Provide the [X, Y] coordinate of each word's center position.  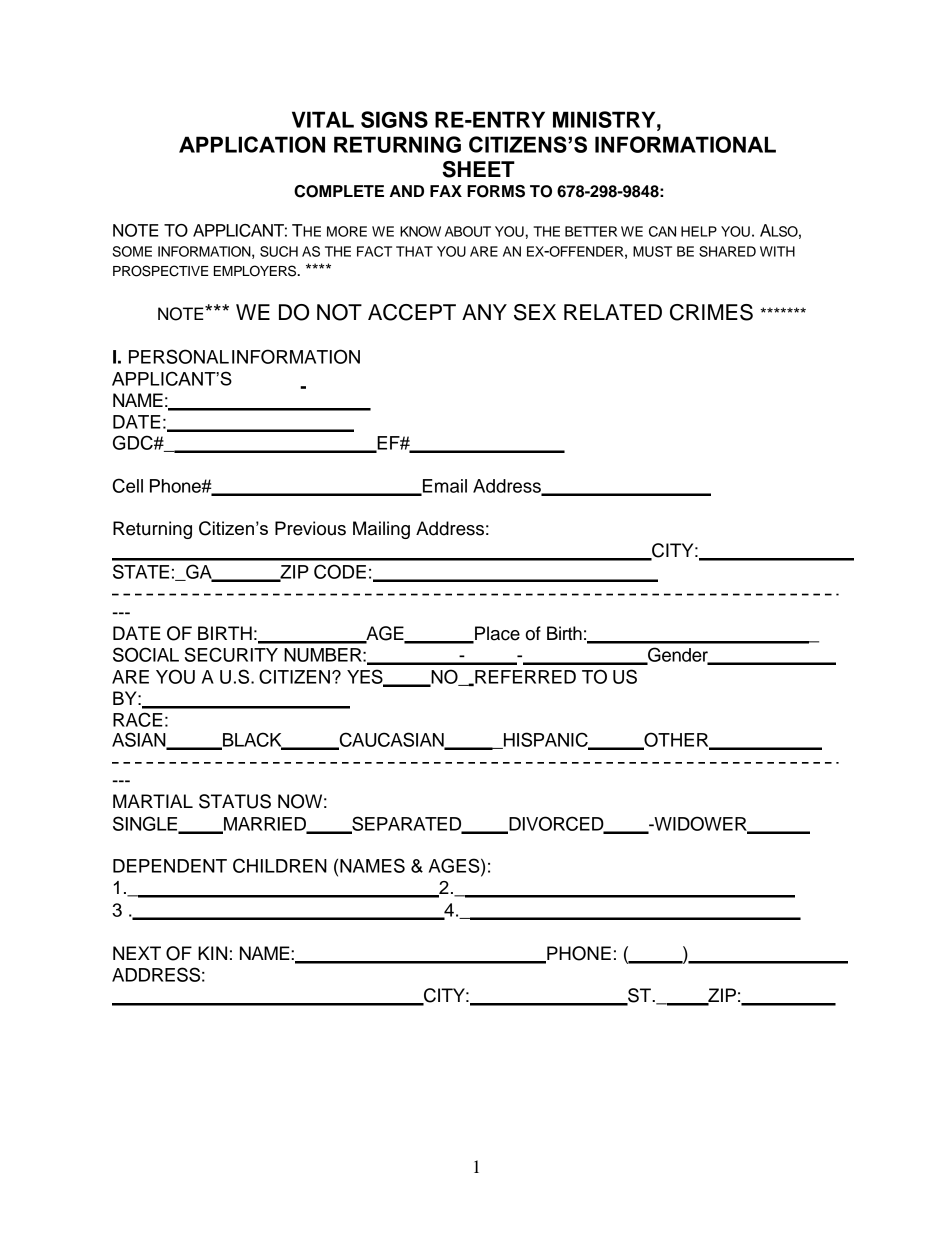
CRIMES [711, 312]
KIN [212, 953]
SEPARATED [407, 824]
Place [496, 634]
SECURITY [231, 654]
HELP [699, 231]
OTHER [676, 740]
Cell [128, 485]
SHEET [478, 169]
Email [444, 487]
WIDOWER [700, 824]
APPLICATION [252, 144]
